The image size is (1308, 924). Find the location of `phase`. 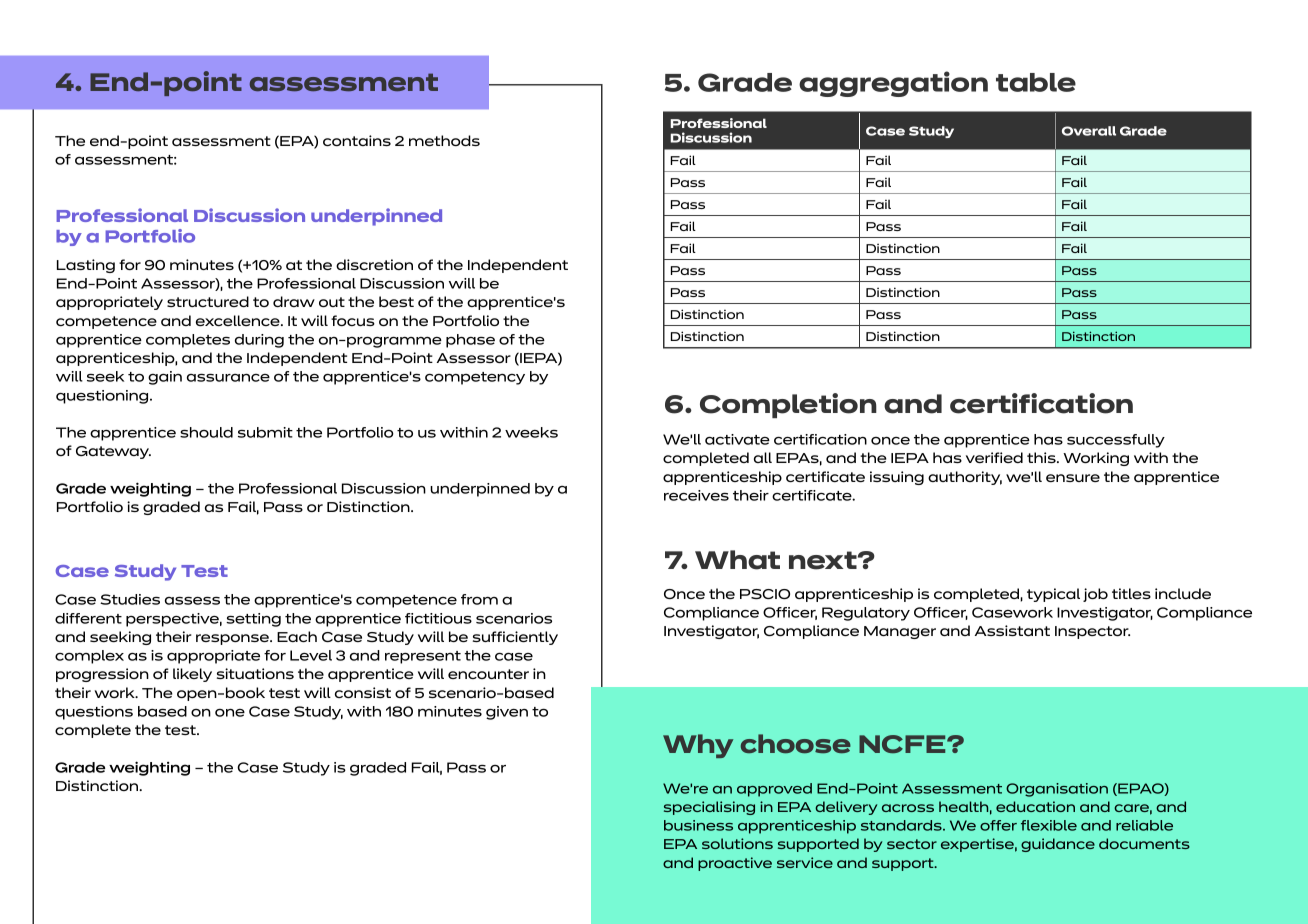

phase is located at coordinates (470, 341).
